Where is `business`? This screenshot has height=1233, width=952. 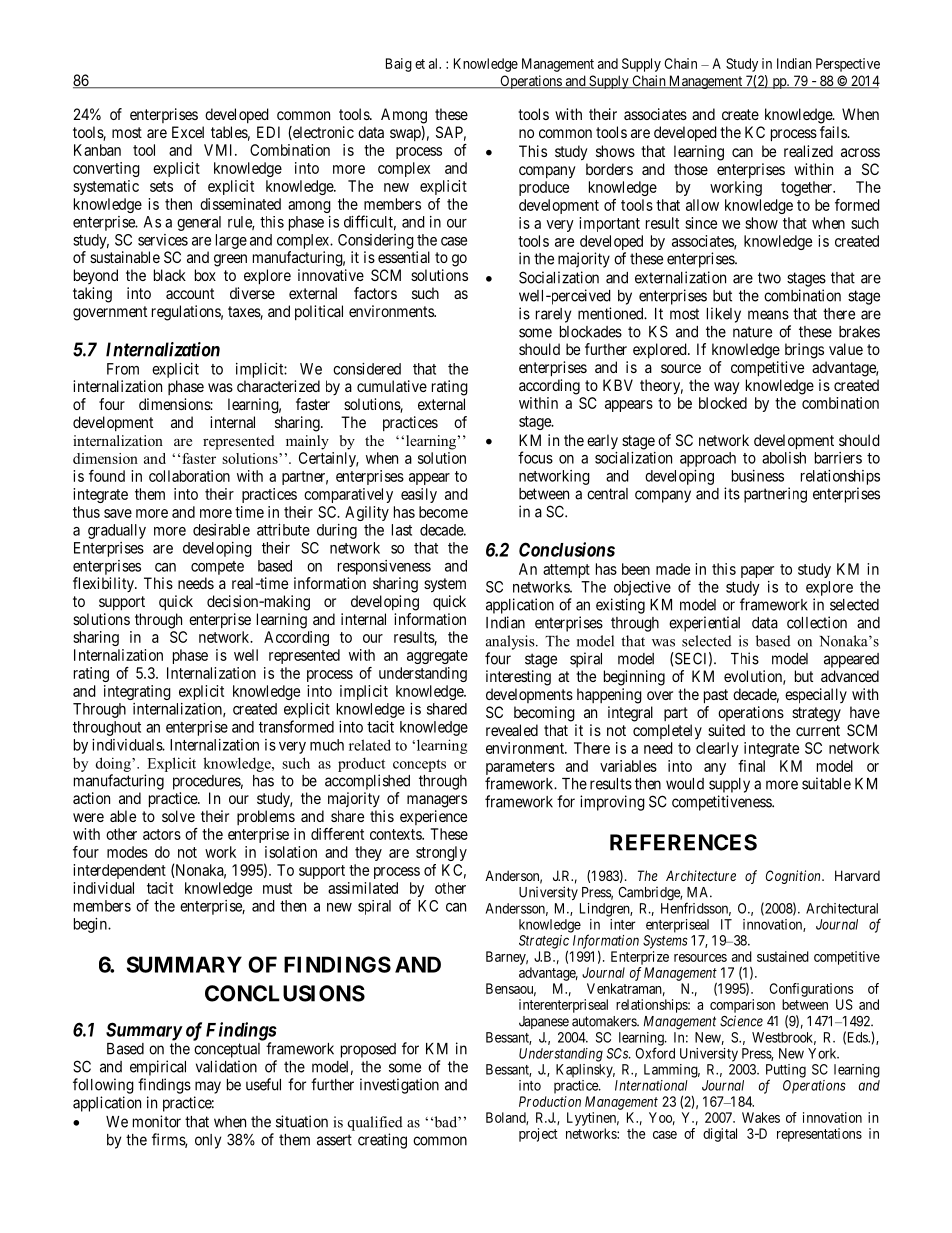
business is located at coordinates (758, 476).
